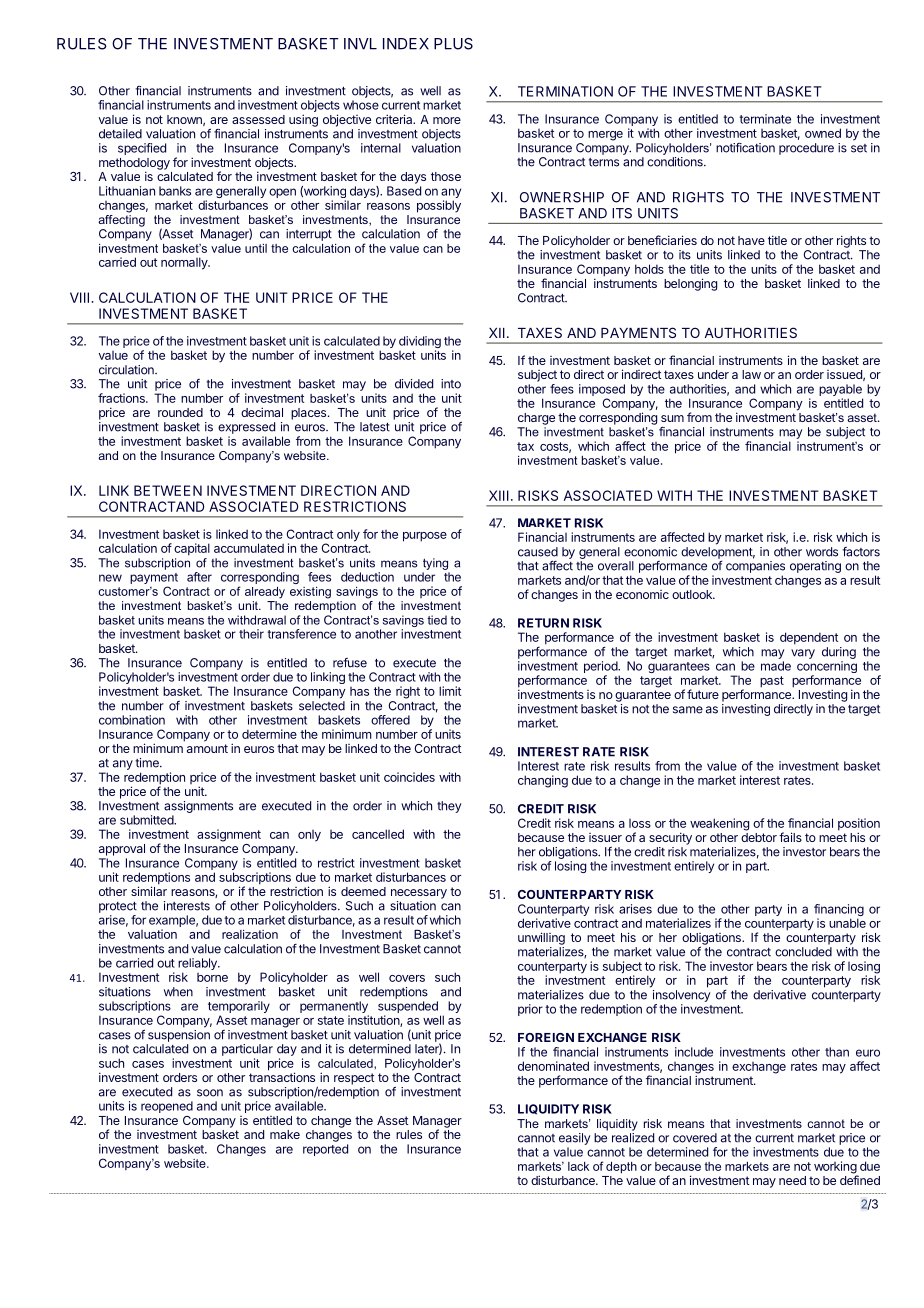  What do you see at coordinates (499, 495) in the document?
I see `XIII` at bounding box center [499, 495].
